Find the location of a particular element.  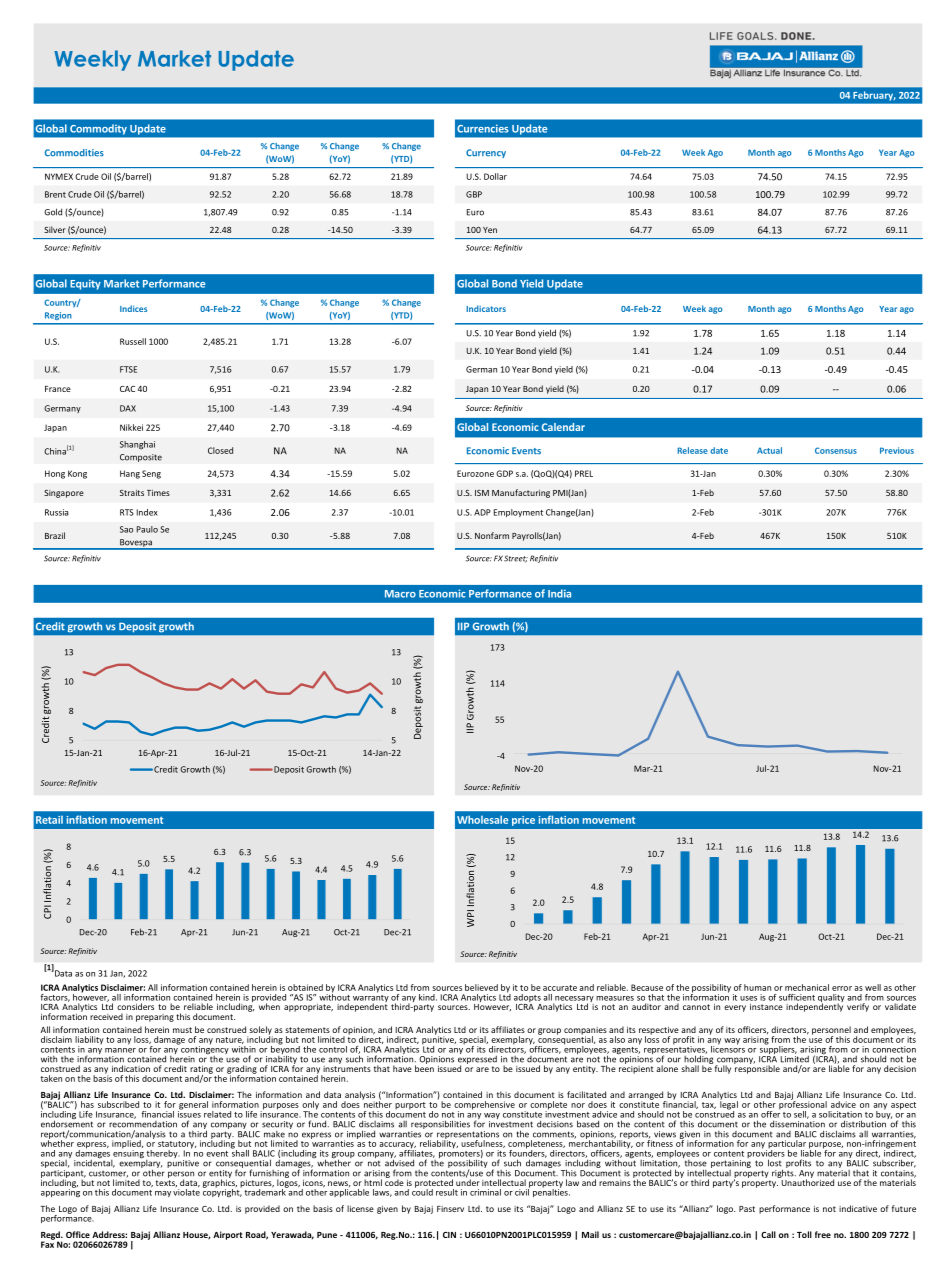

Dollar is located at coordinates (495, 176).
